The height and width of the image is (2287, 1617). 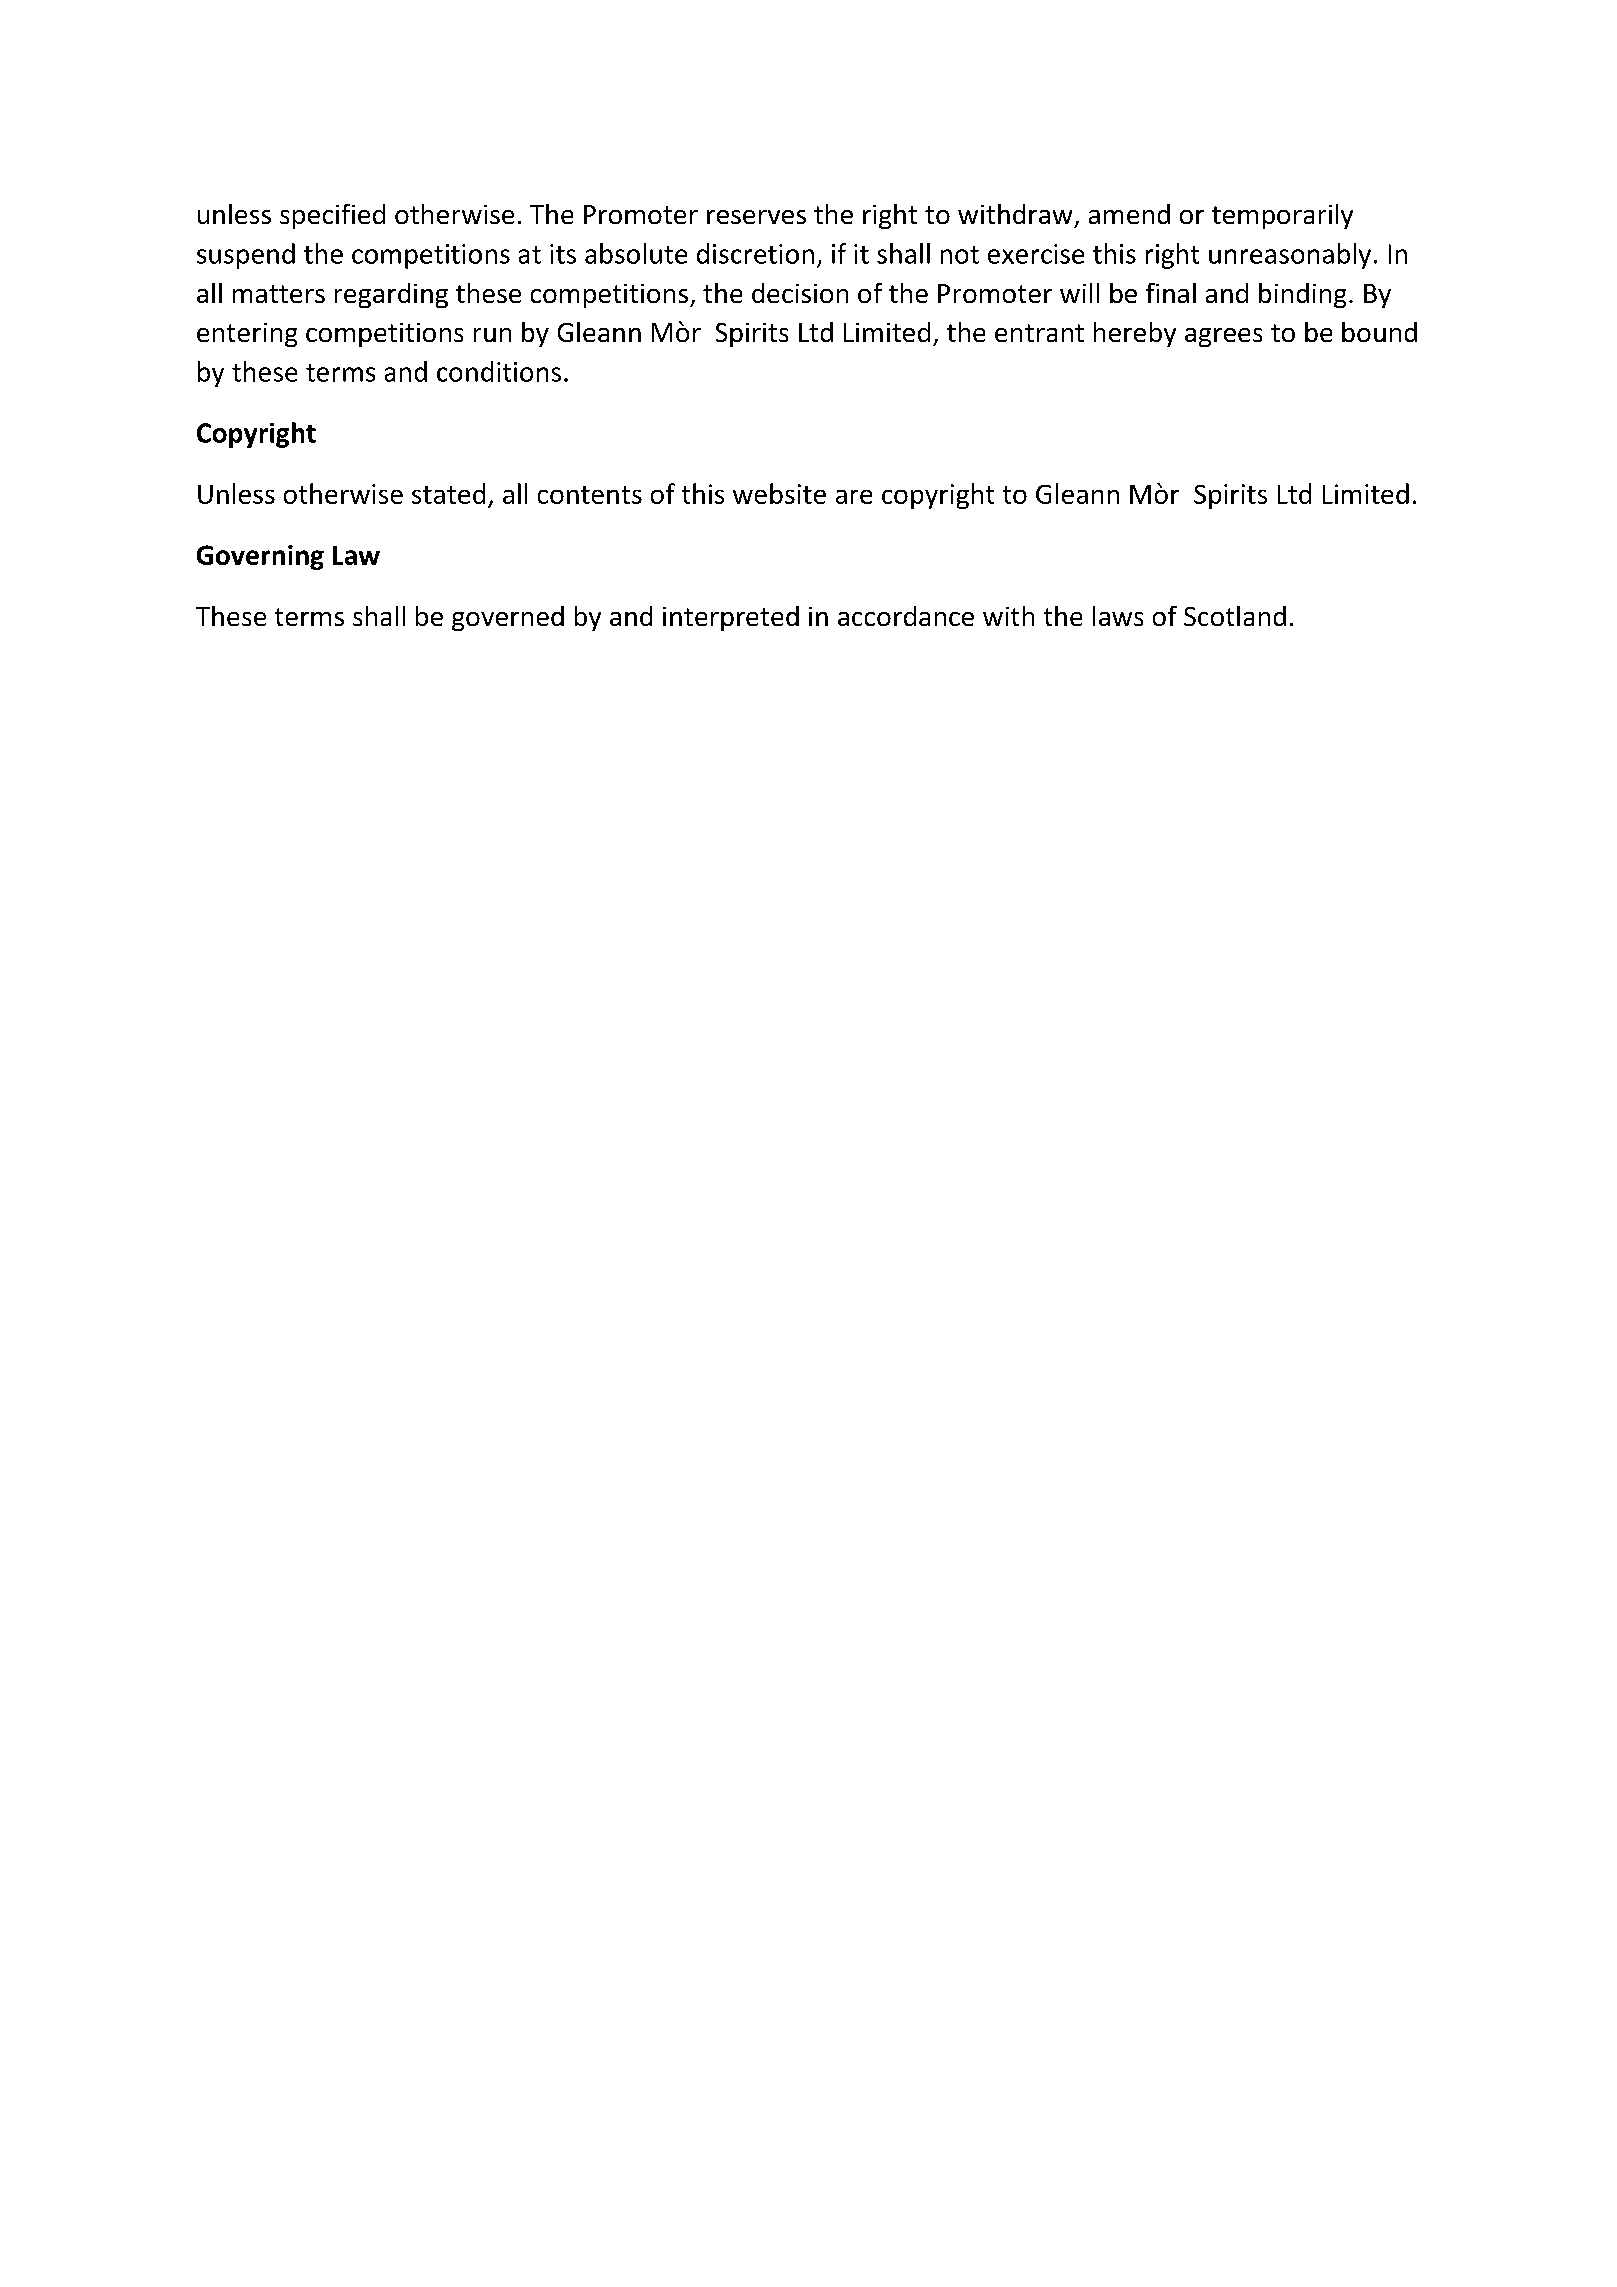 What do you see at coordinates (332, 216) in the image?
I see `specified` at bounding box center [332, 216].
